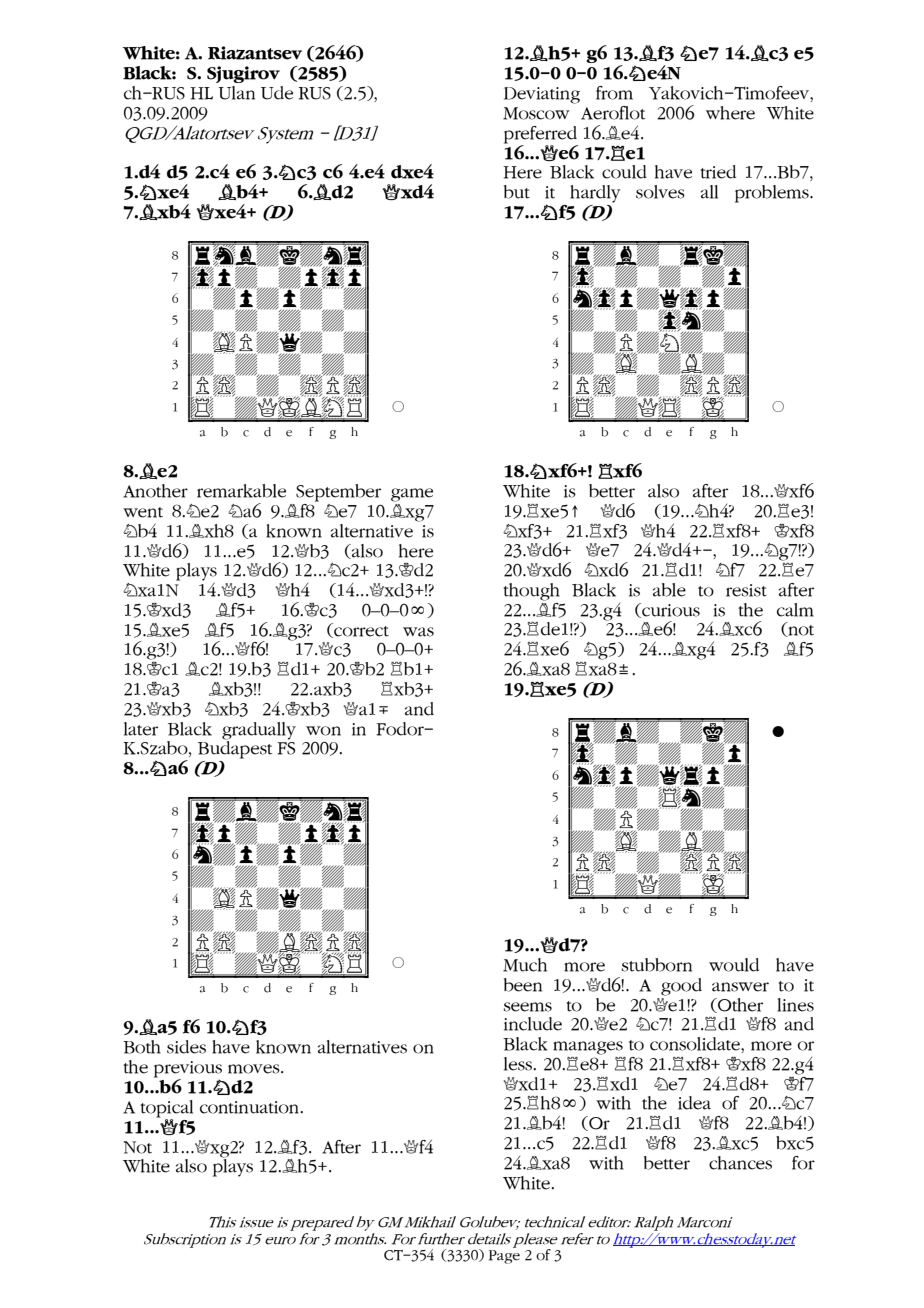 This screenshot has width=924, height=1308. What do you see at coordinates (259, 731) in the screenshot?
I see `gradually` at bounding box center [259, 731].
